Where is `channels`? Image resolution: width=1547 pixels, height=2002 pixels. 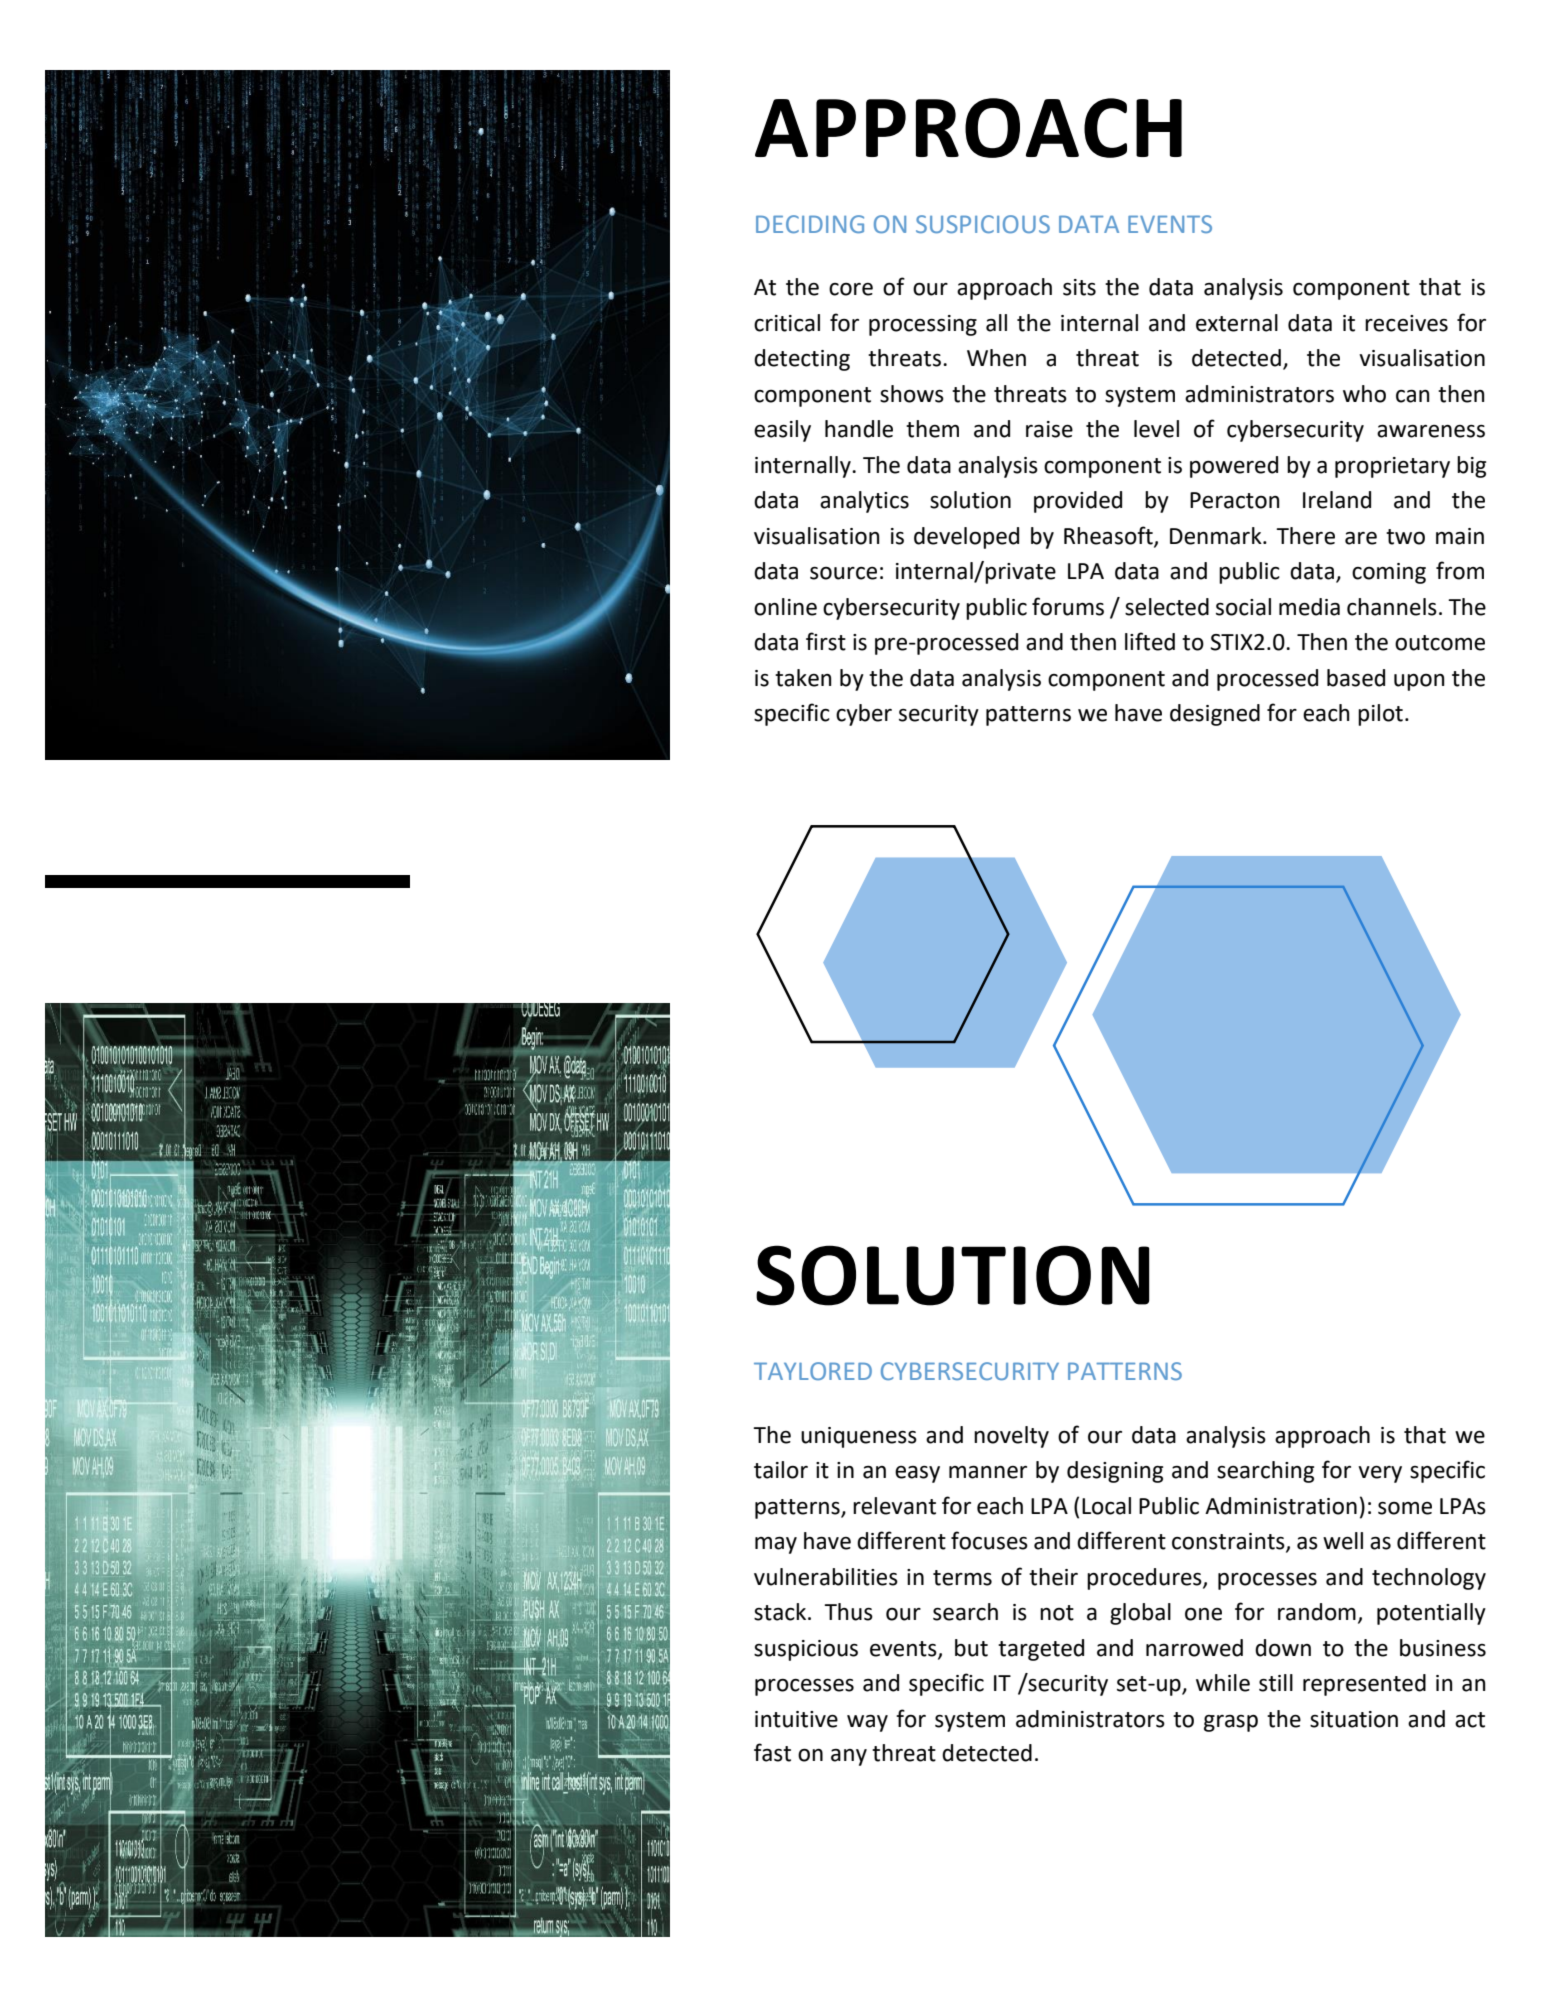
channels is located at coordinates (1392, 607).
